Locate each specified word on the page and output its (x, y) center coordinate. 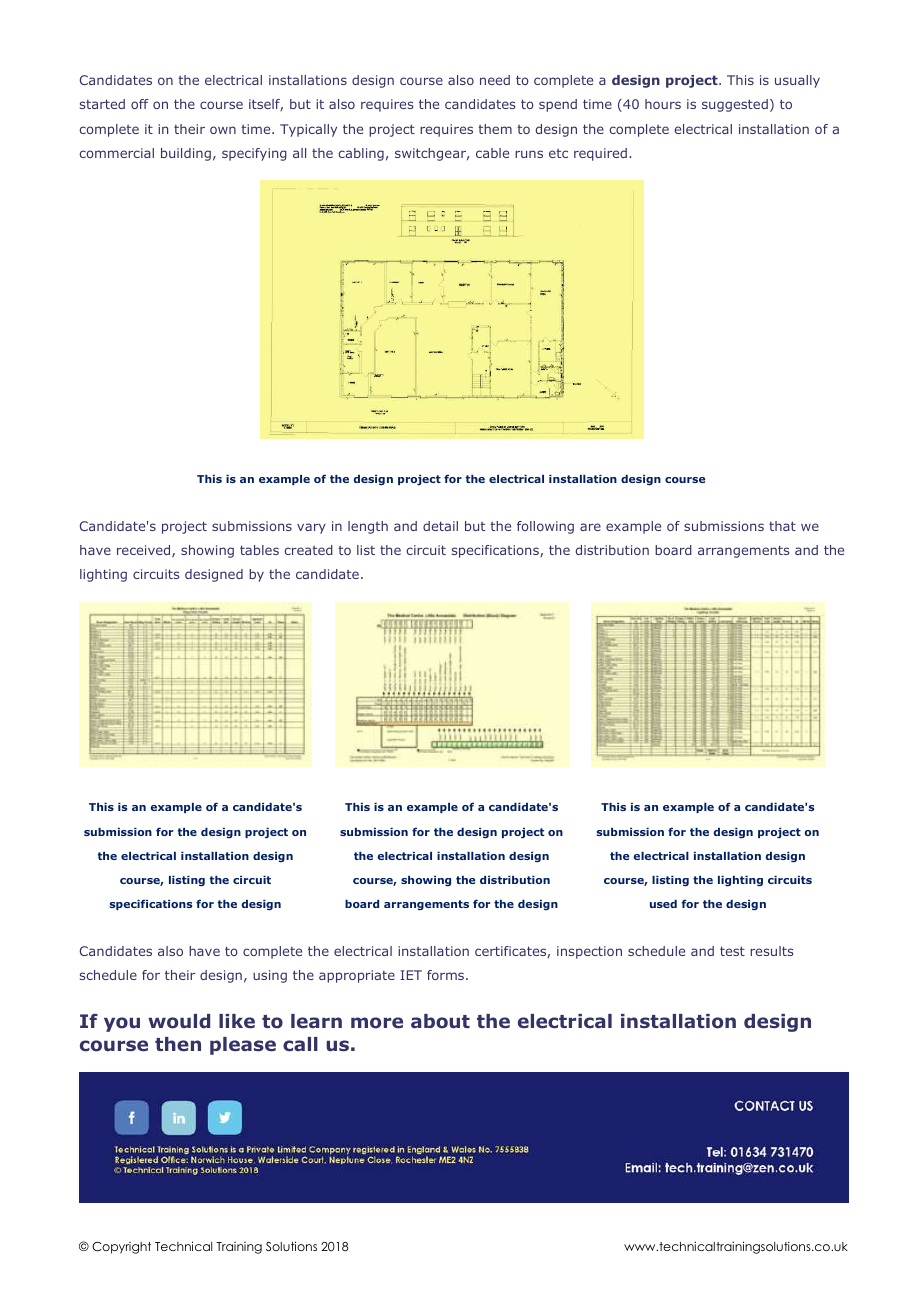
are (590, 527)
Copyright (121, 1248)
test (732, 951)
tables (259, 550)
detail (440, 526)
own (223, 130)
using (270, 976)
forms (447, 975)
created (308, 550)
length (368, 527)
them (495, 129)
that (782, 526)
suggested (735, 105)
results (772, 951)
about (440, 1021)
